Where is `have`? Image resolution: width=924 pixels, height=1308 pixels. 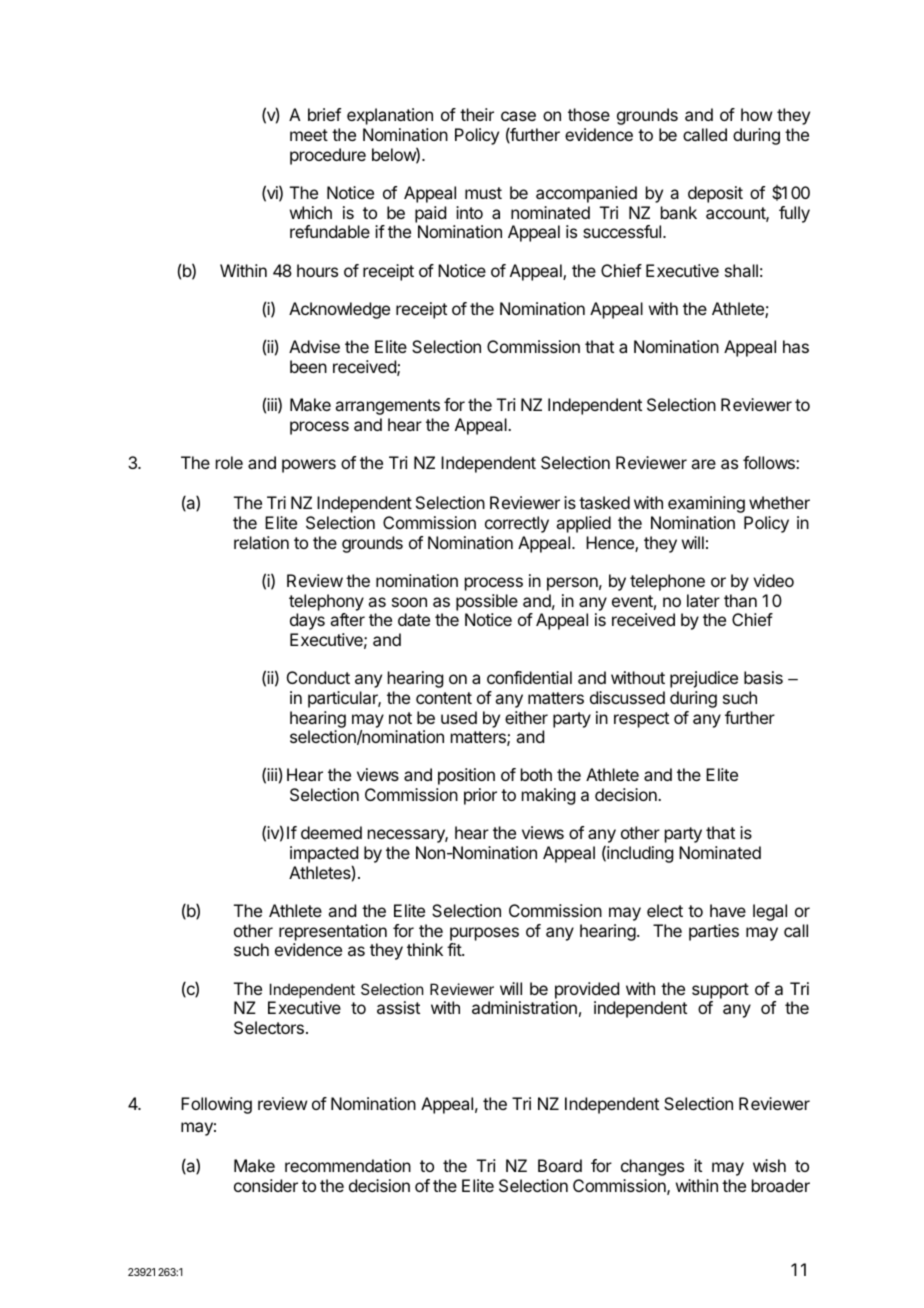 have is located at coordinates (728, 910).
